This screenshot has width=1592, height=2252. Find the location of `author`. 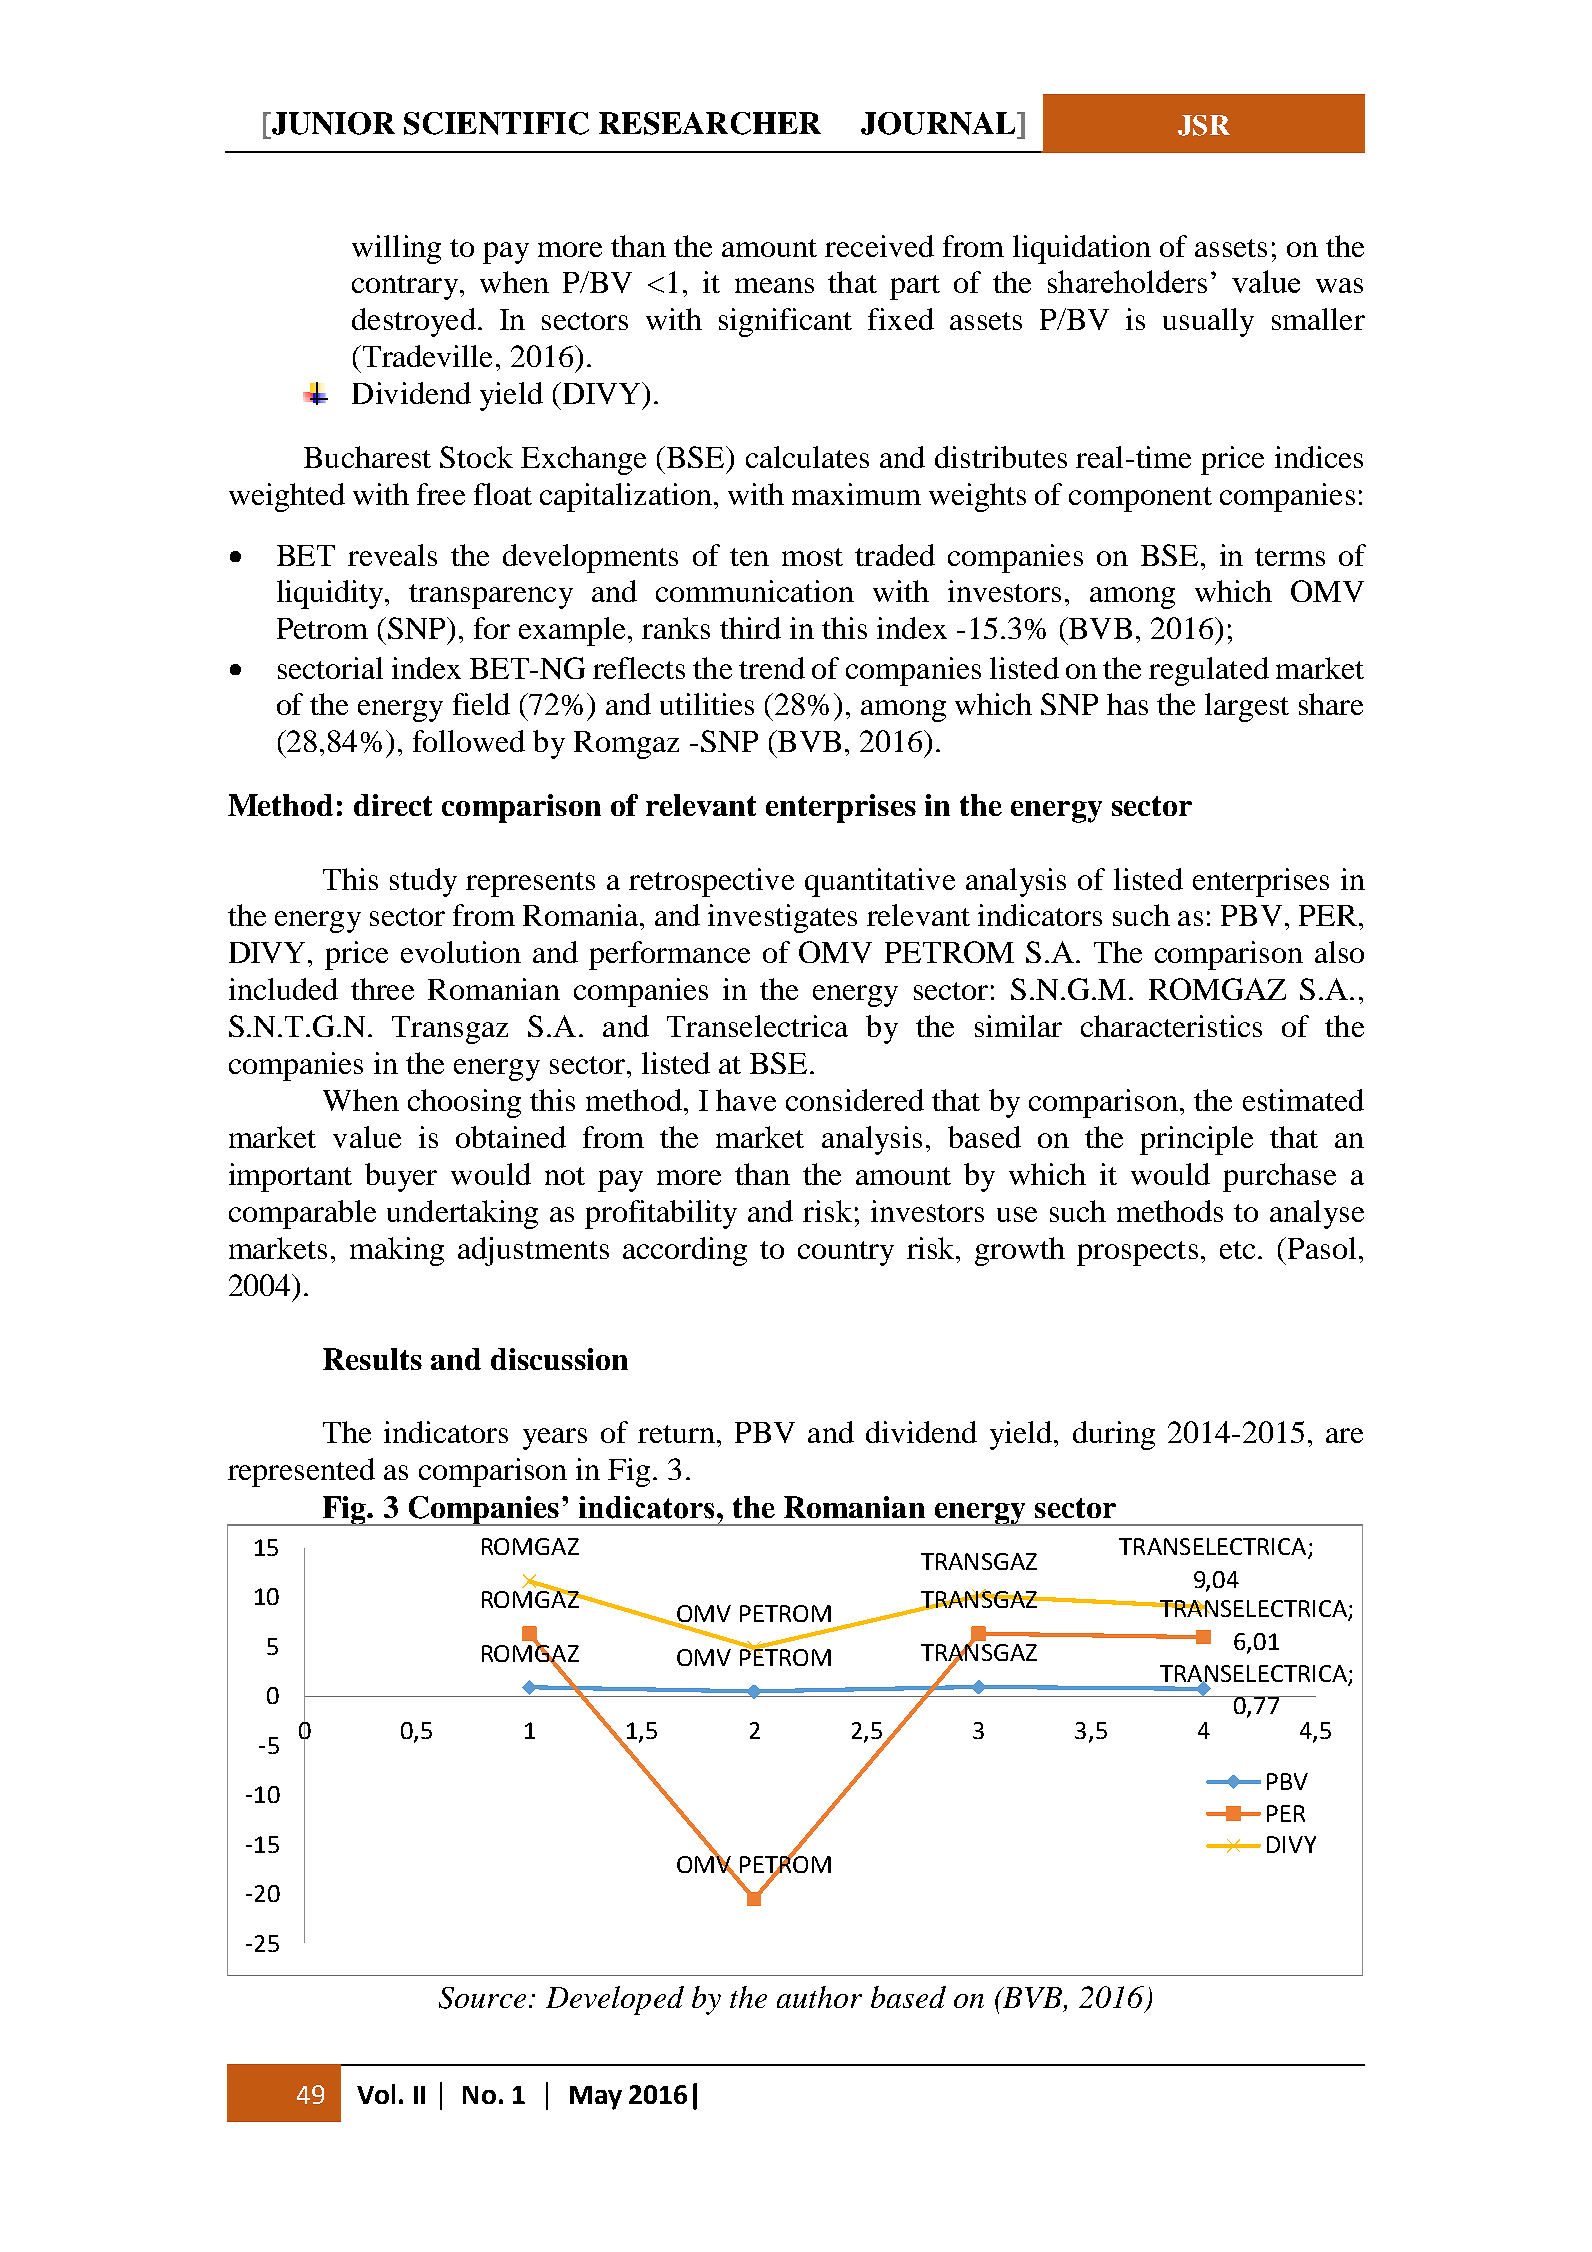

author is located at coordinates (819, 1997).
